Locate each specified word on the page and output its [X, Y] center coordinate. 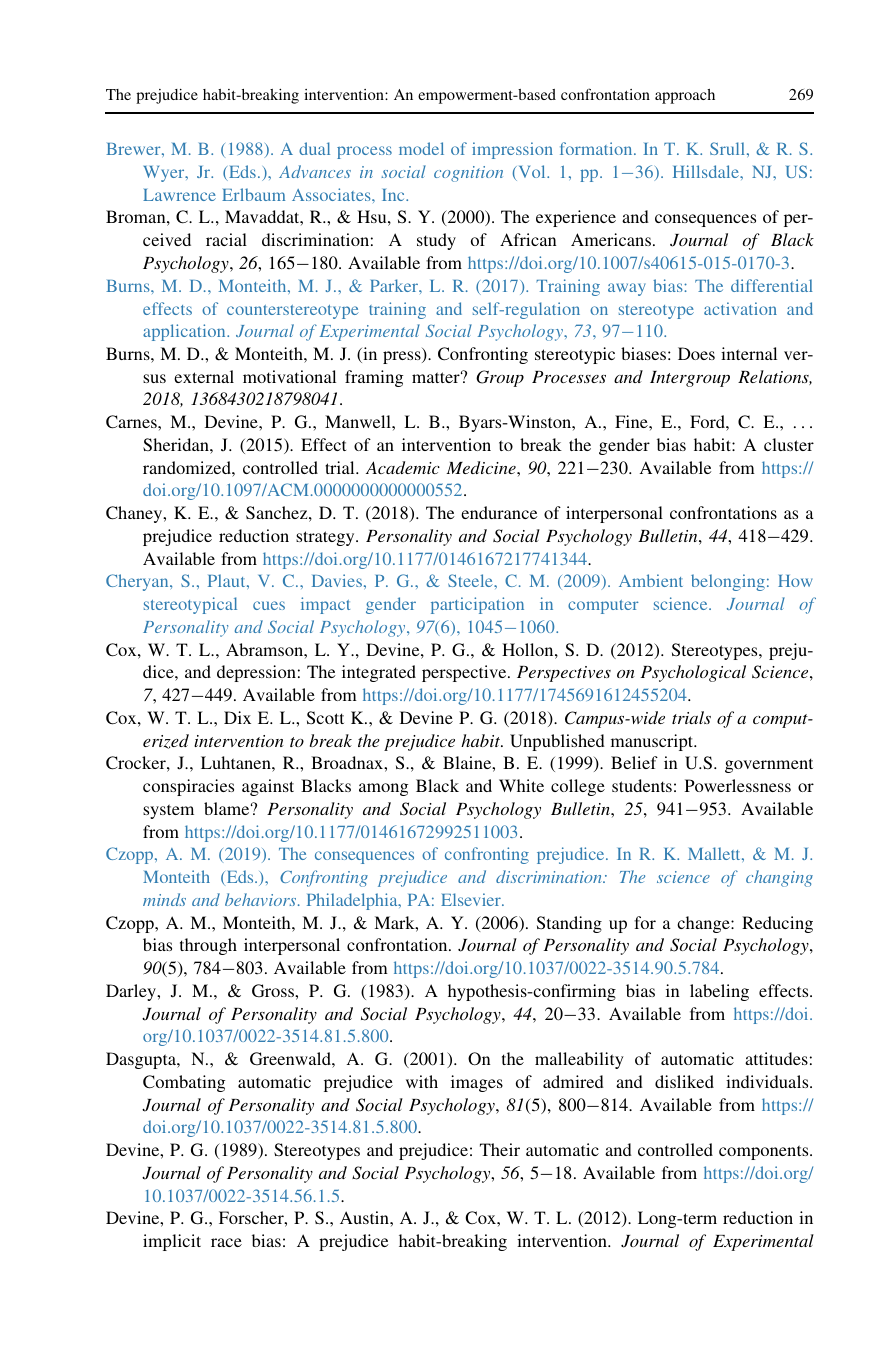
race [226, 1242]
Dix [237, 717]
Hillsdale [707, 171]
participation [477, 605]
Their [500, 1149]
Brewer [134, 149]
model [421, 148]
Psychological [693, 673]
